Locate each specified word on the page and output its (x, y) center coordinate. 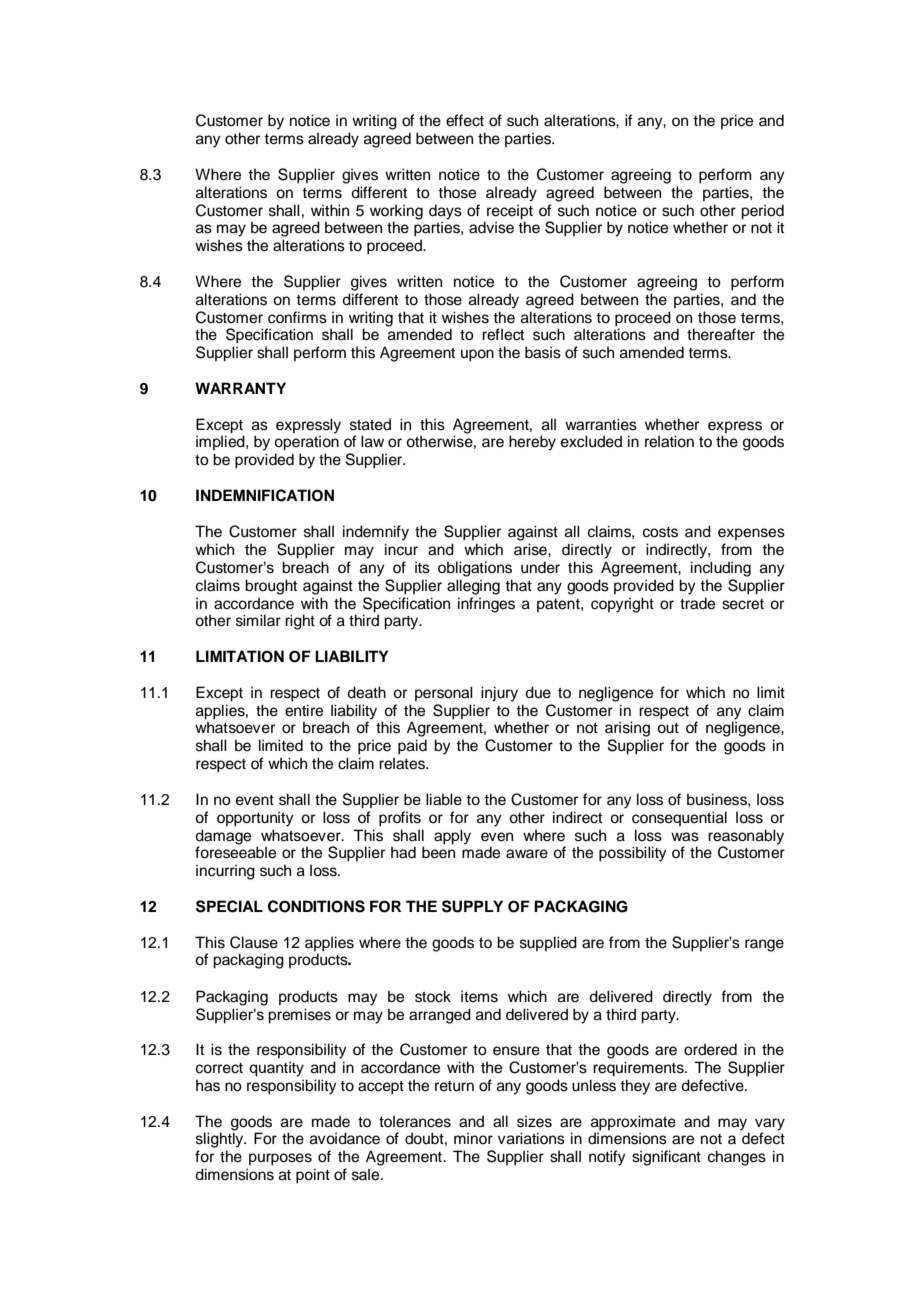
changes (737, 1158)
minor (473, 1138)
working (396, 212)
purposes (280, 1159)
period (762, 212)
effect (465, 120)
